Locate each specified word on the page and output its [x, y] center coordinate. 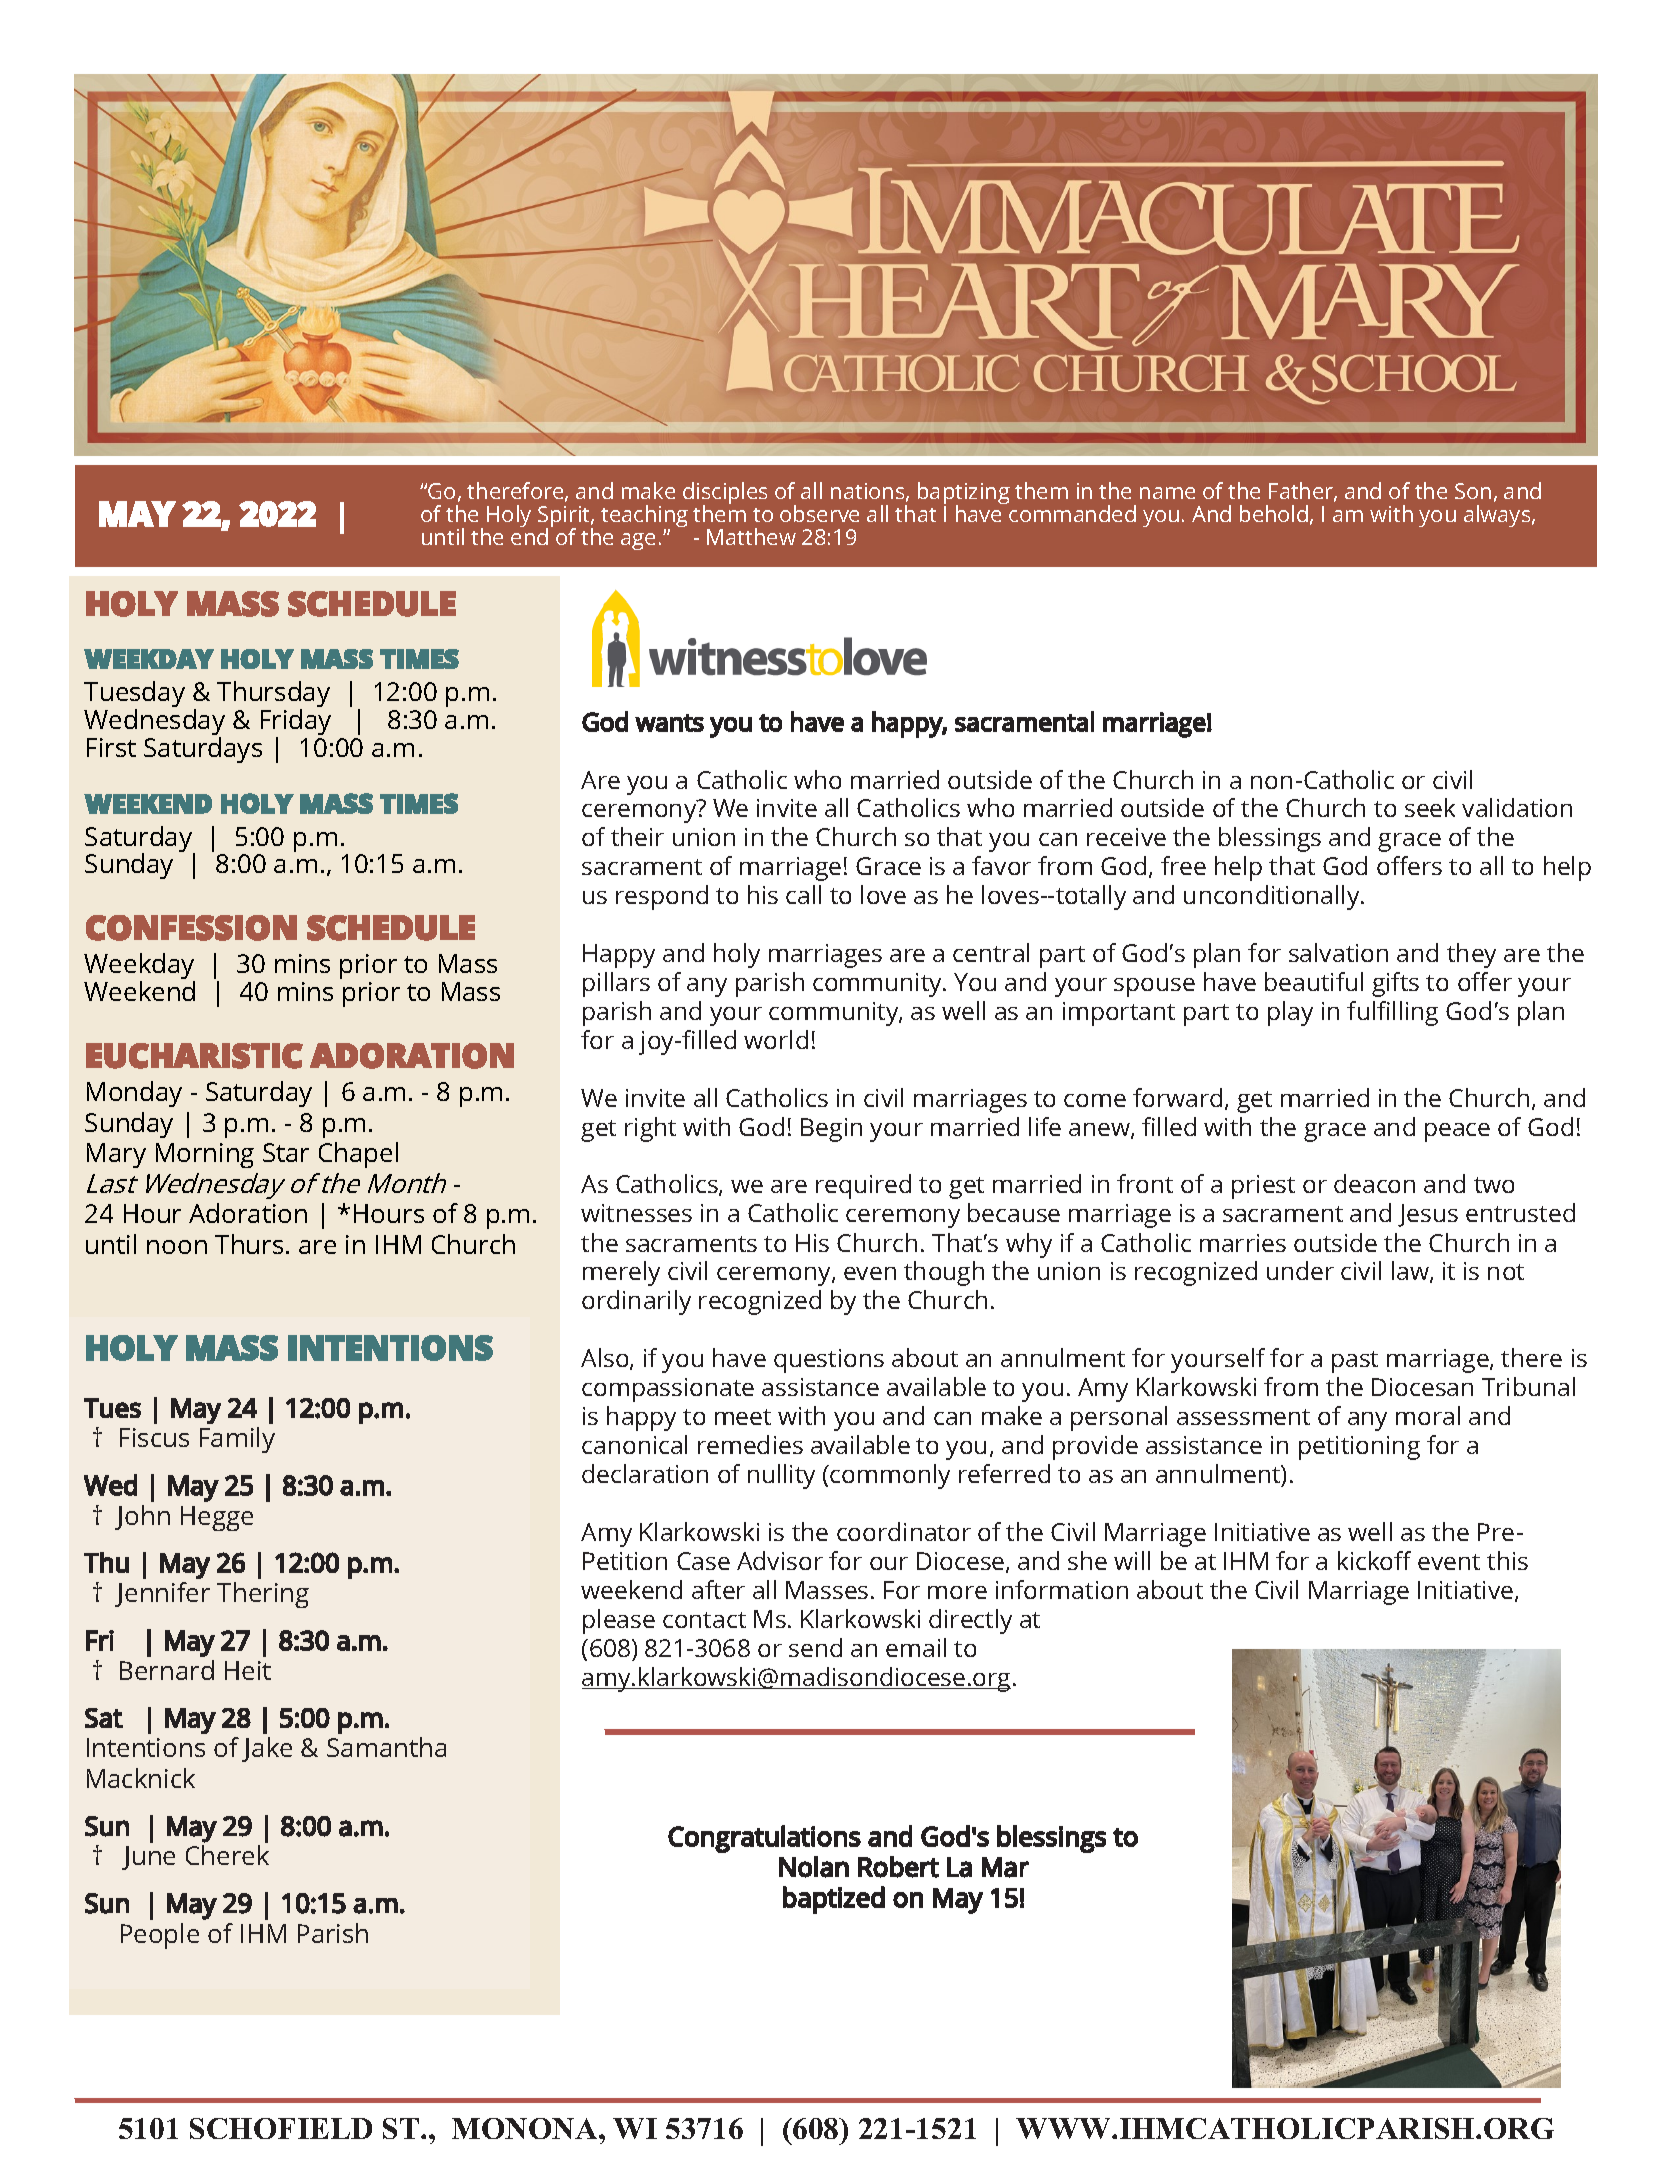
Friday [296, 723]
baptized [834, 1900]
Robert [898, 1867]
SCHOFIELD [281, 2128]
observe [819, 513]
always [1498, 516]
